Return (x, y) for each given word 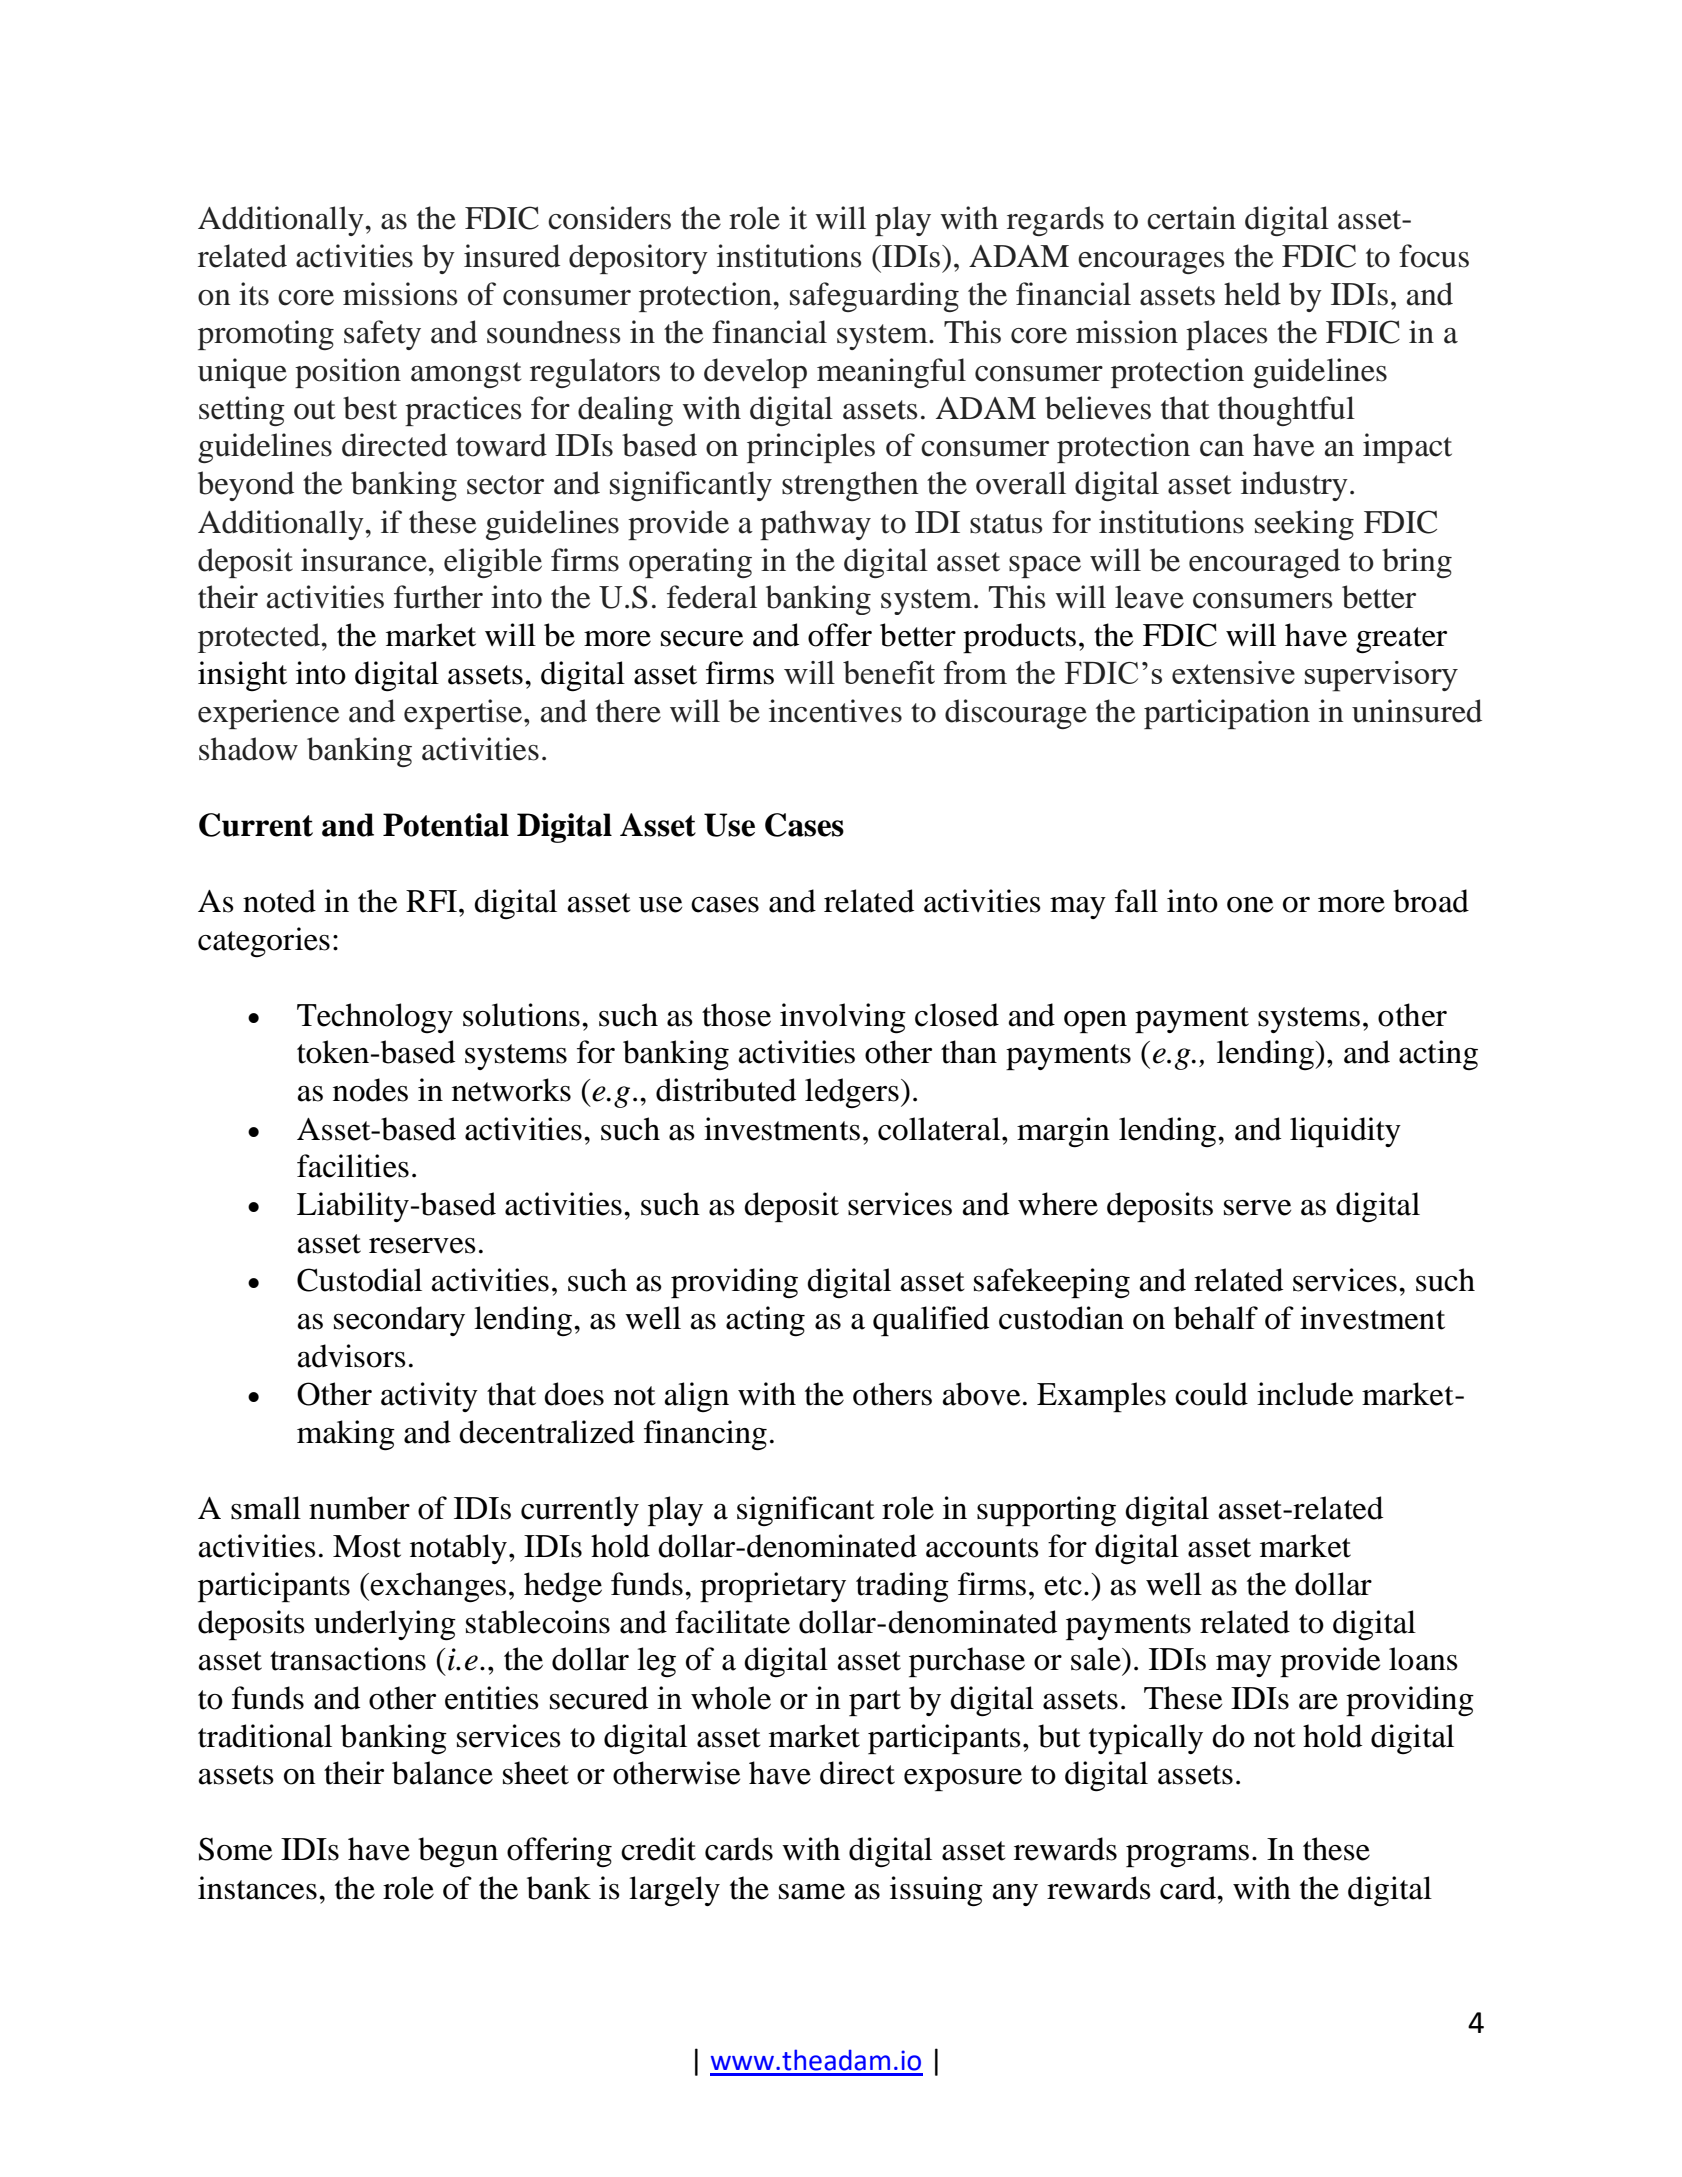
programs (1187, 1856)
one (1250, 905)
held (1252, 294)
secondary (399, 1321)
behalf (1216, 1318)
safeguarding (874, 297)
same (812, 1892)
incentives (835, 711)
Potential (446, 825)
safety (382, 335)
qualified (931, 1321)
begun (458, 1852)
